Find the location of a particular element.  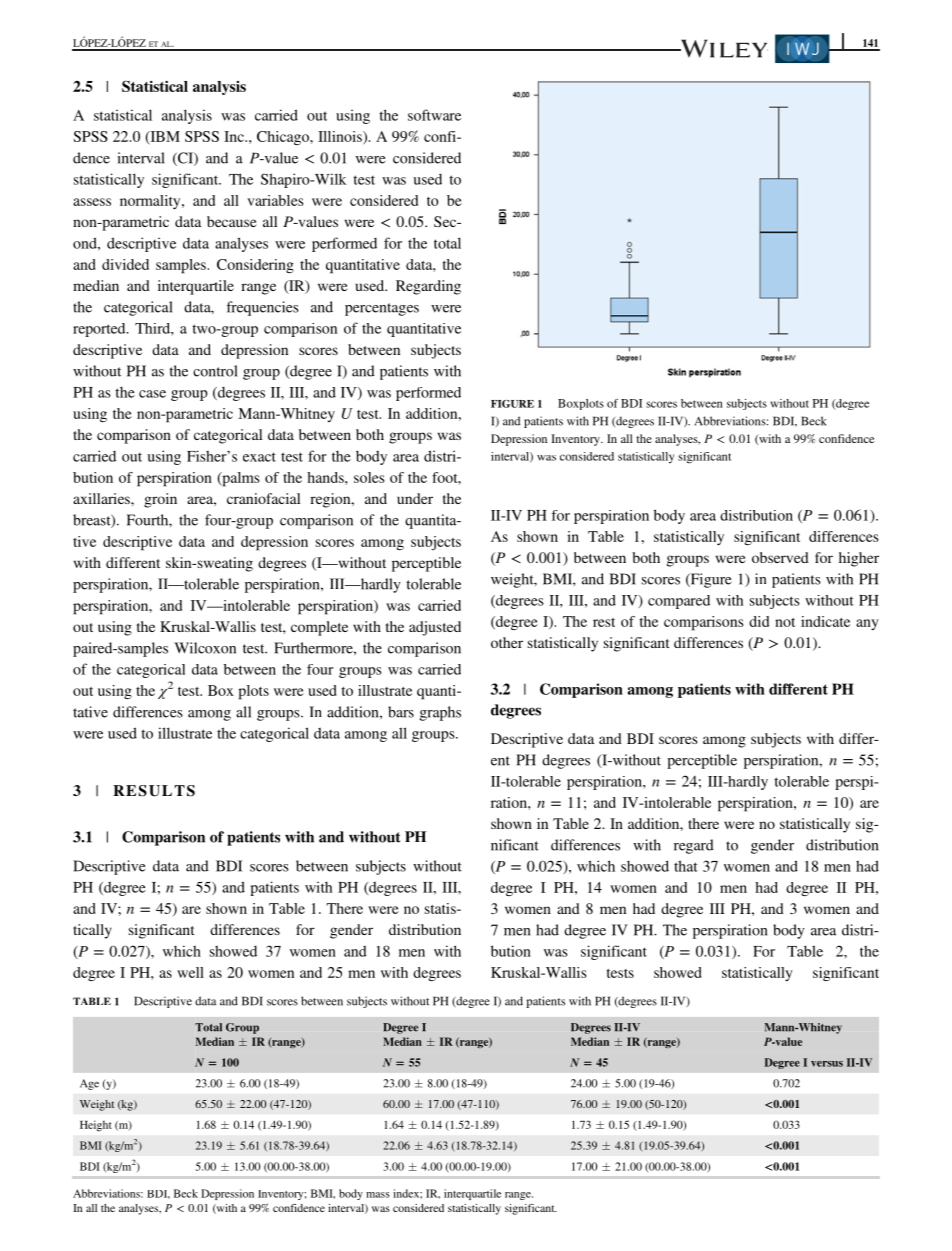

Wilcoxon is located at coordinates (205, 648).
